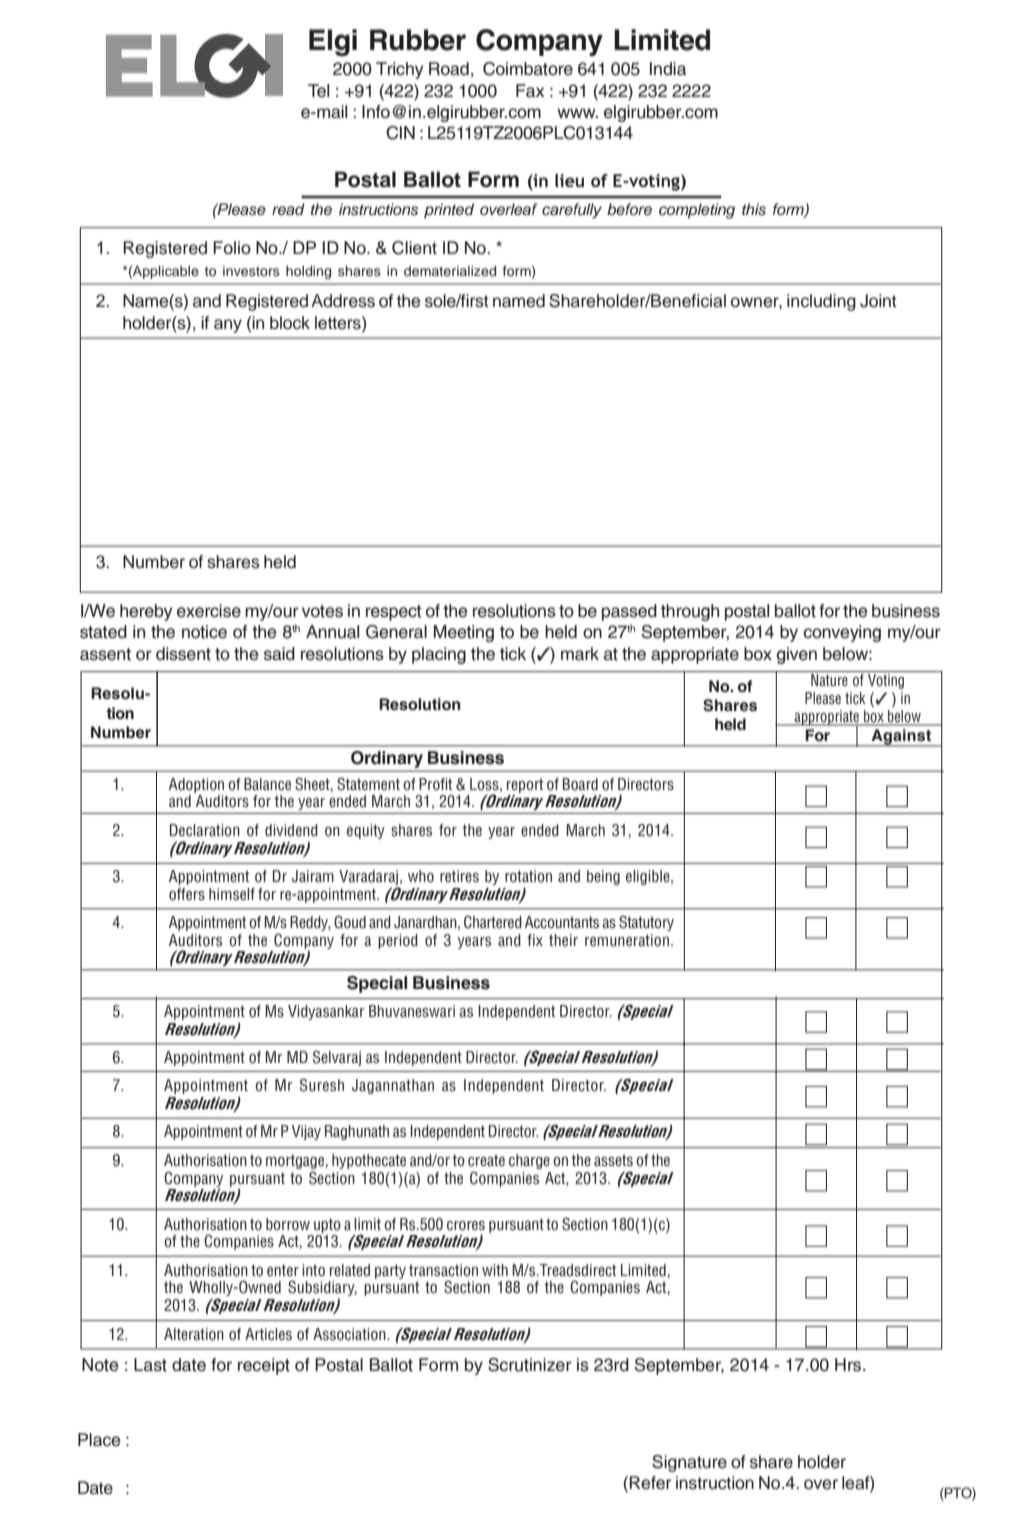 This image has height=1533, width=1022. What do you see at coordinates (99, 1440) in the image?
I see `Place` at bounding box center [99, 1440].
